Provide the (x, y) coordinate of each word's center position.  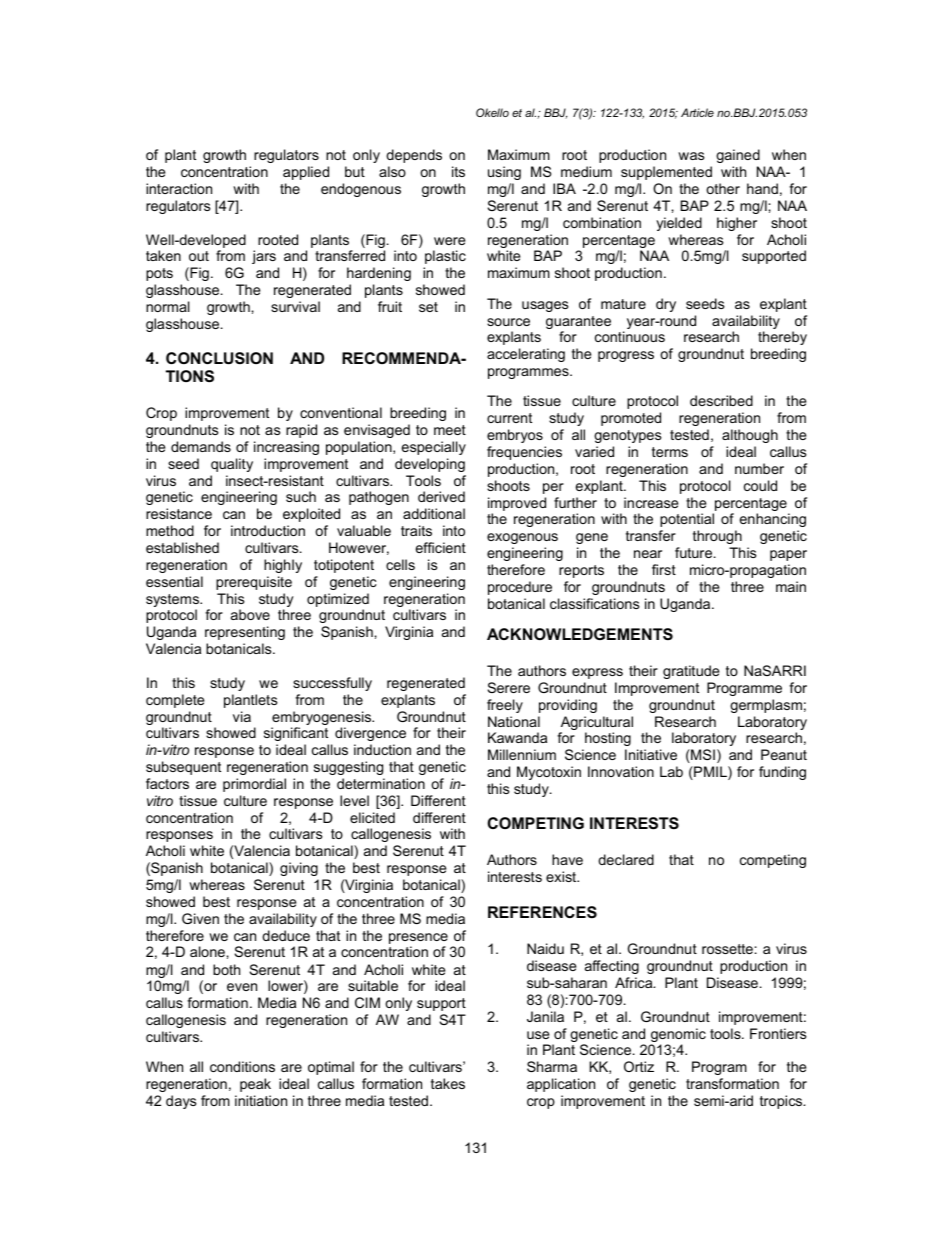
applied (306, 173)
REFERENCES (542, 912)
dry (666, 305)
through (717, 537)
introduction (268, 530)
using (504, 173)
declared (626, 859)
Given (200, 918)
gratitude (691, 672)
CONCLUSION (219, 358)
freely (505, 706)
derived (441, 496)
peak (255, 1085)
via (242, 716)
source (508, 322)
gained (738, 156)
